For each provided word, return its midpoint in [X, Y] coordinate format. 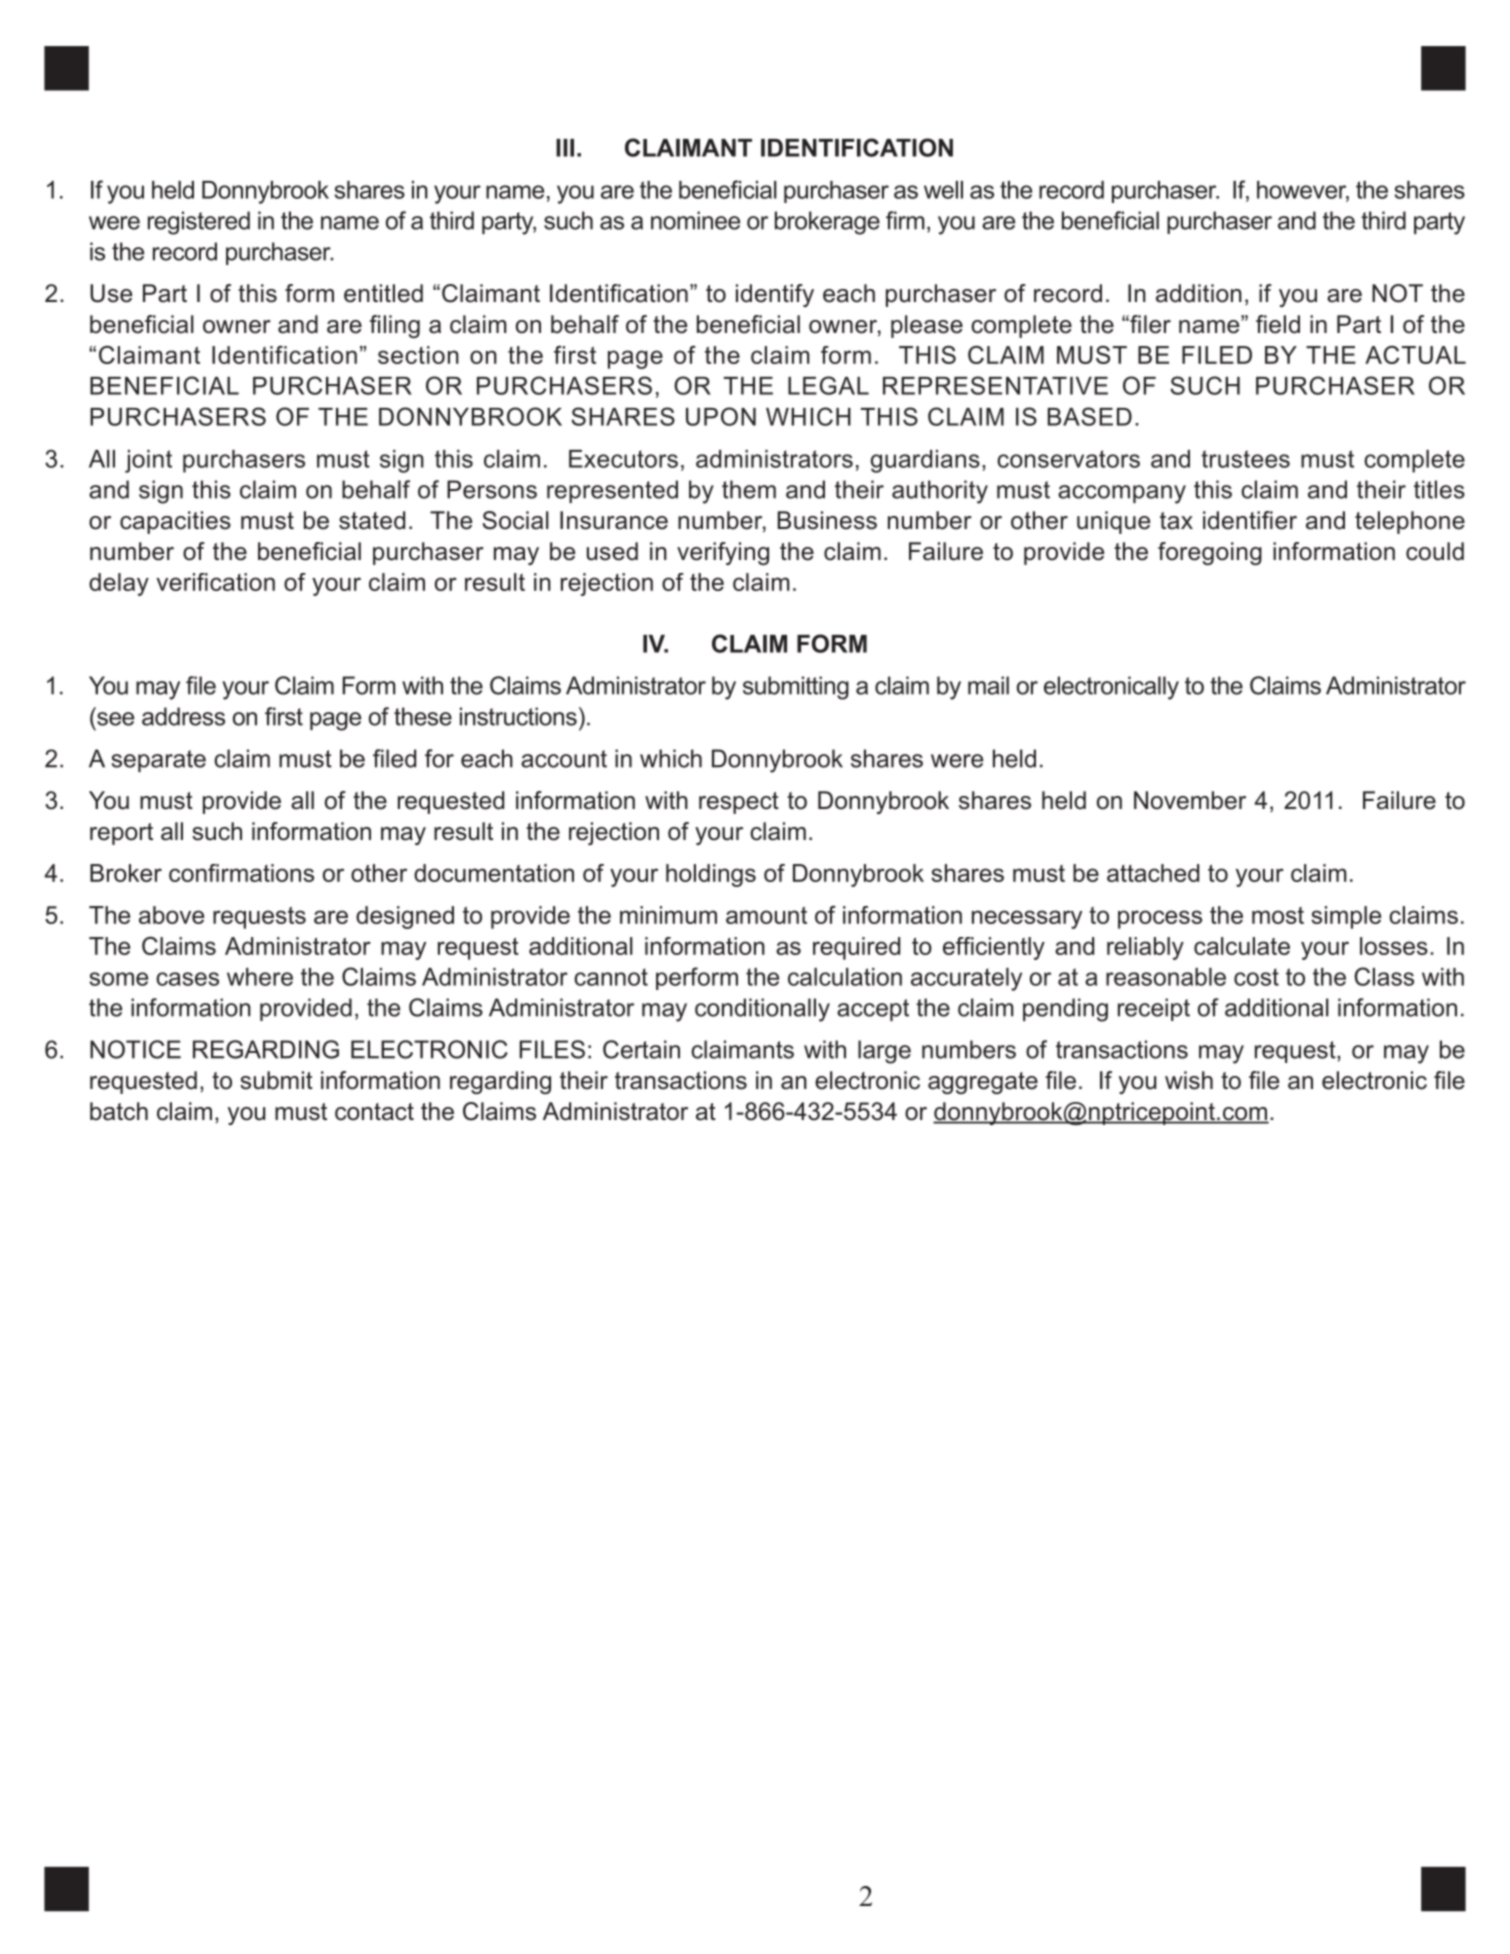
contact [374, 1112]
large [884, 1052]
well [943, 190]
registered [199, 223]
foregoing [1210, 553]
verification [215, 582]
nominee [695, 220]
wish [1189, 1080]
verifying [723, 553]
